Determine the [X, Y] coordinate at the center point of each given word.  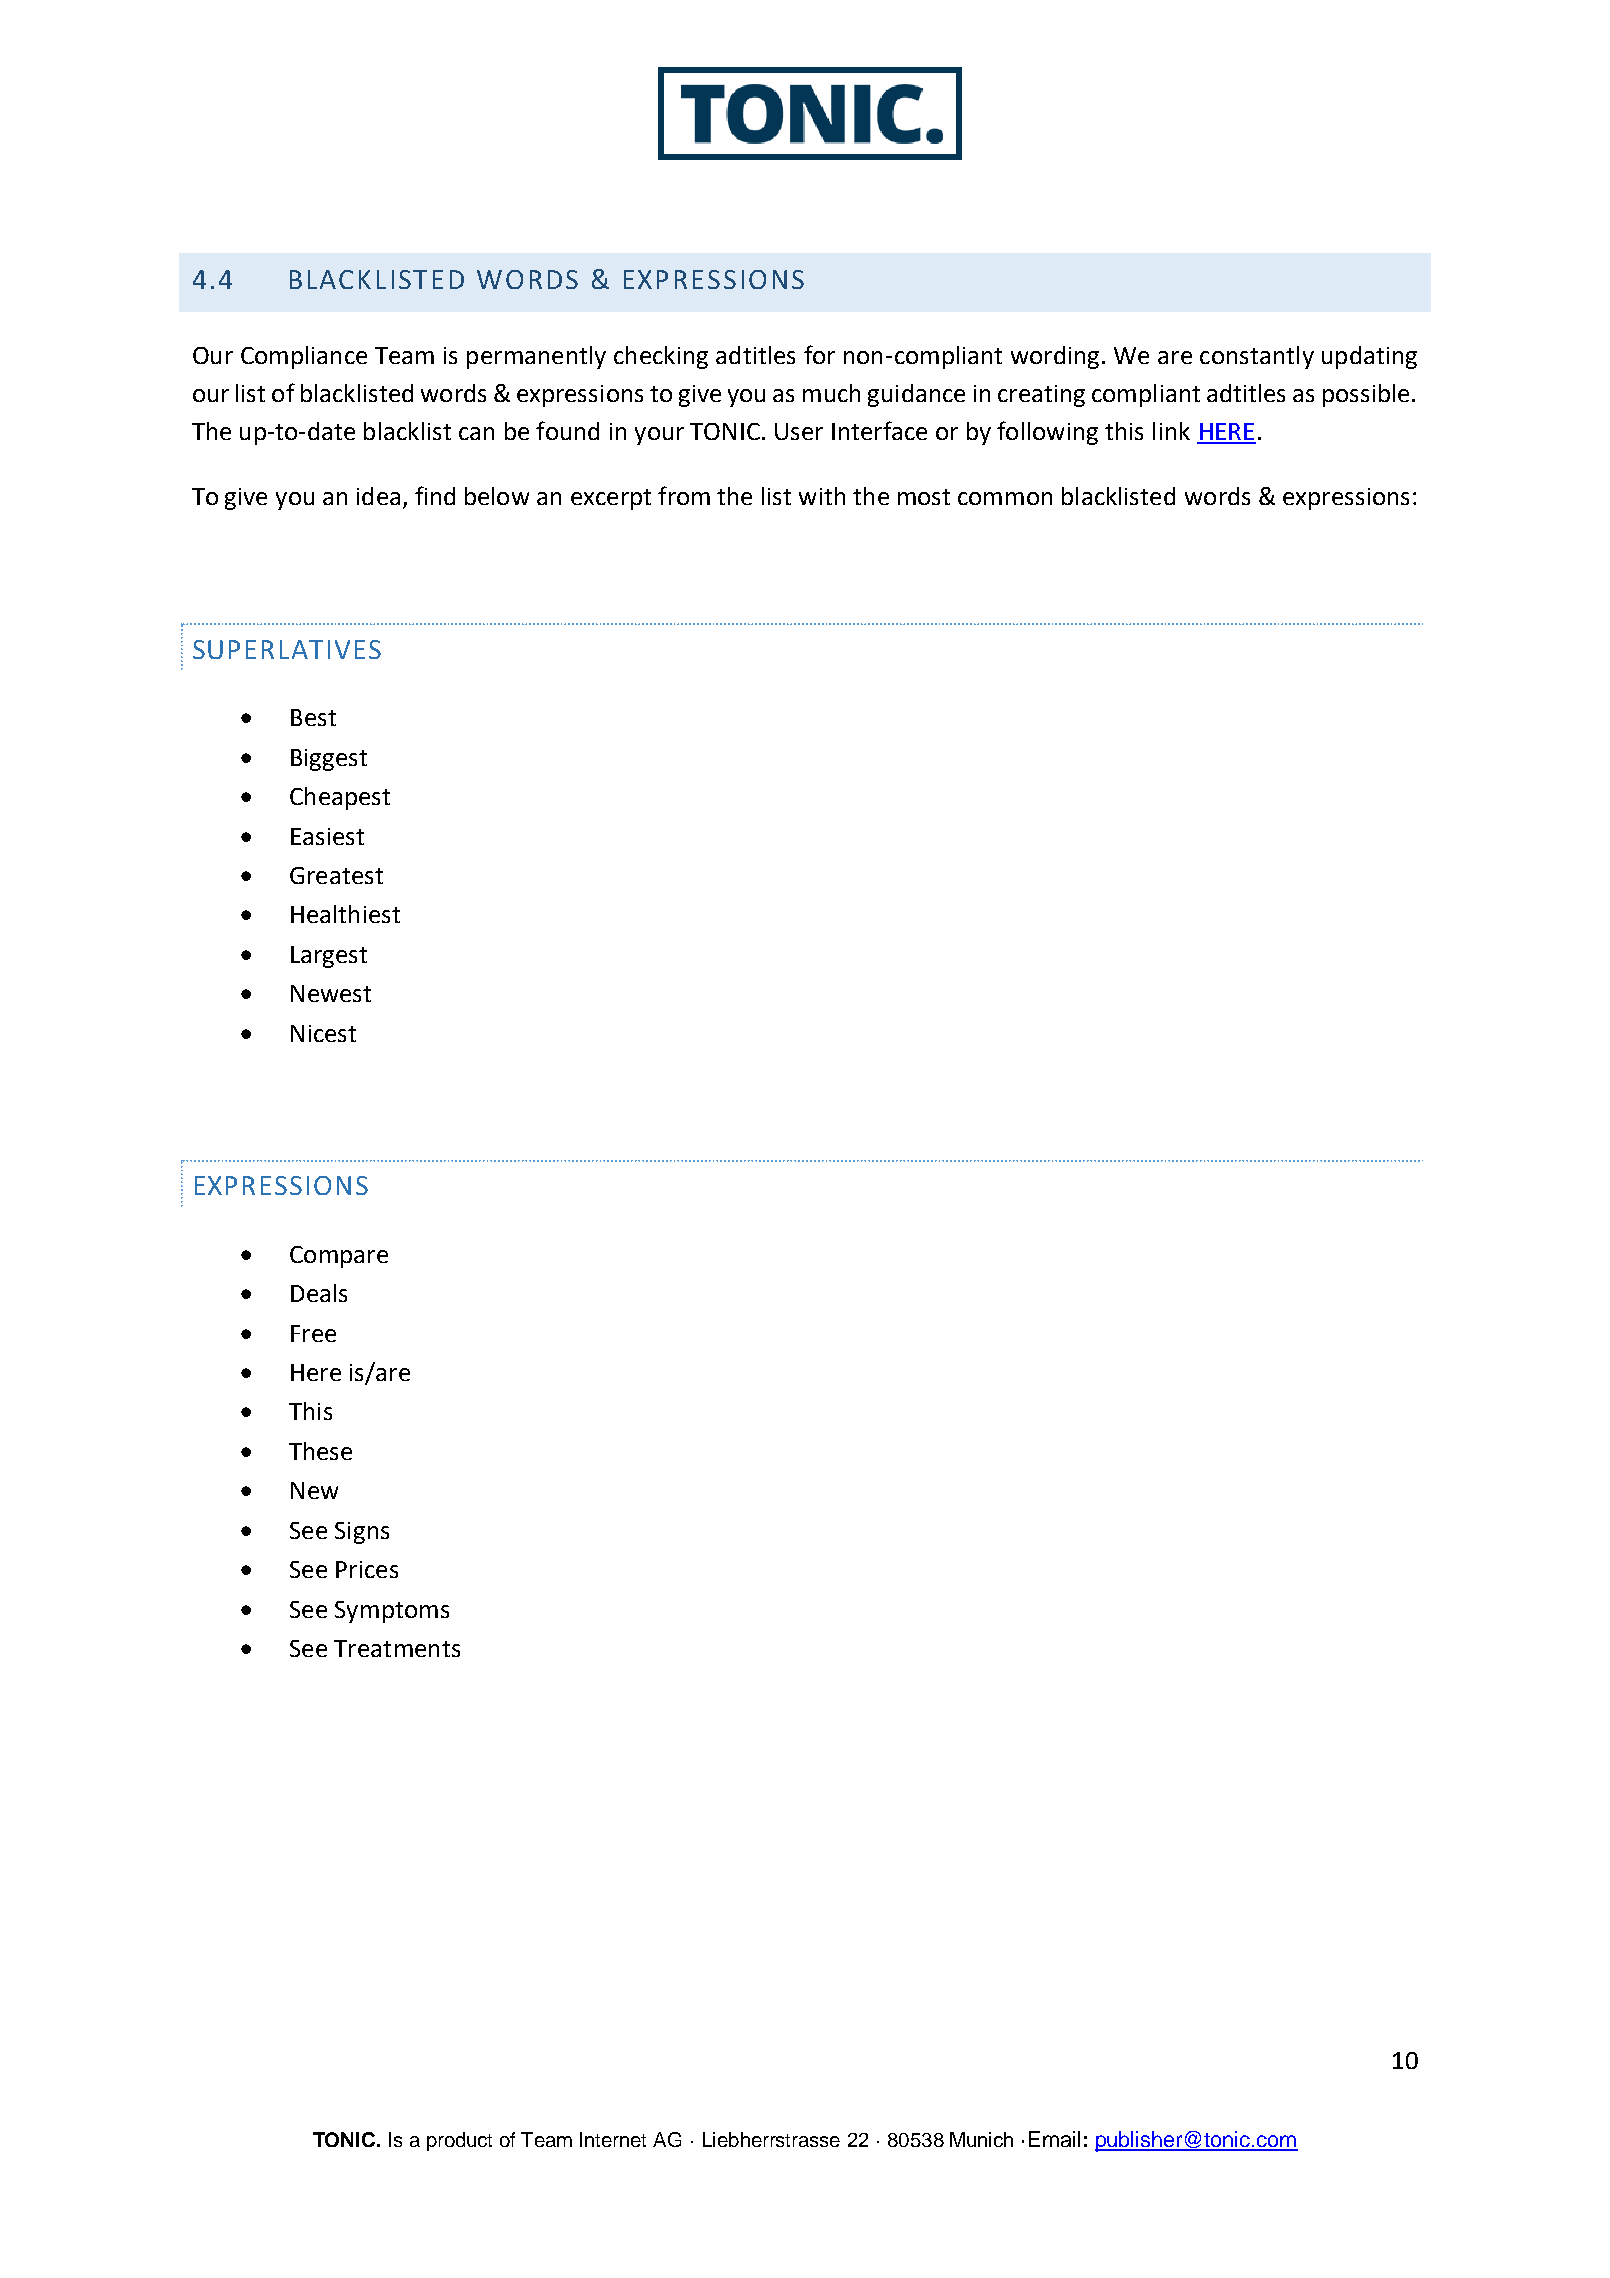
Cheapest [340, 798]
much [831, 393]
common [1005, 498]
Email [1054, 2139]
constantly [1257, 357]
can [476, 433]
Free [313, 1333]
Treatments [397, 1648]
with [822, 496]
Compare [339, 1257]
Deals [319, 1293]
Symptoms [392, 1612]
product [459, 2141]
